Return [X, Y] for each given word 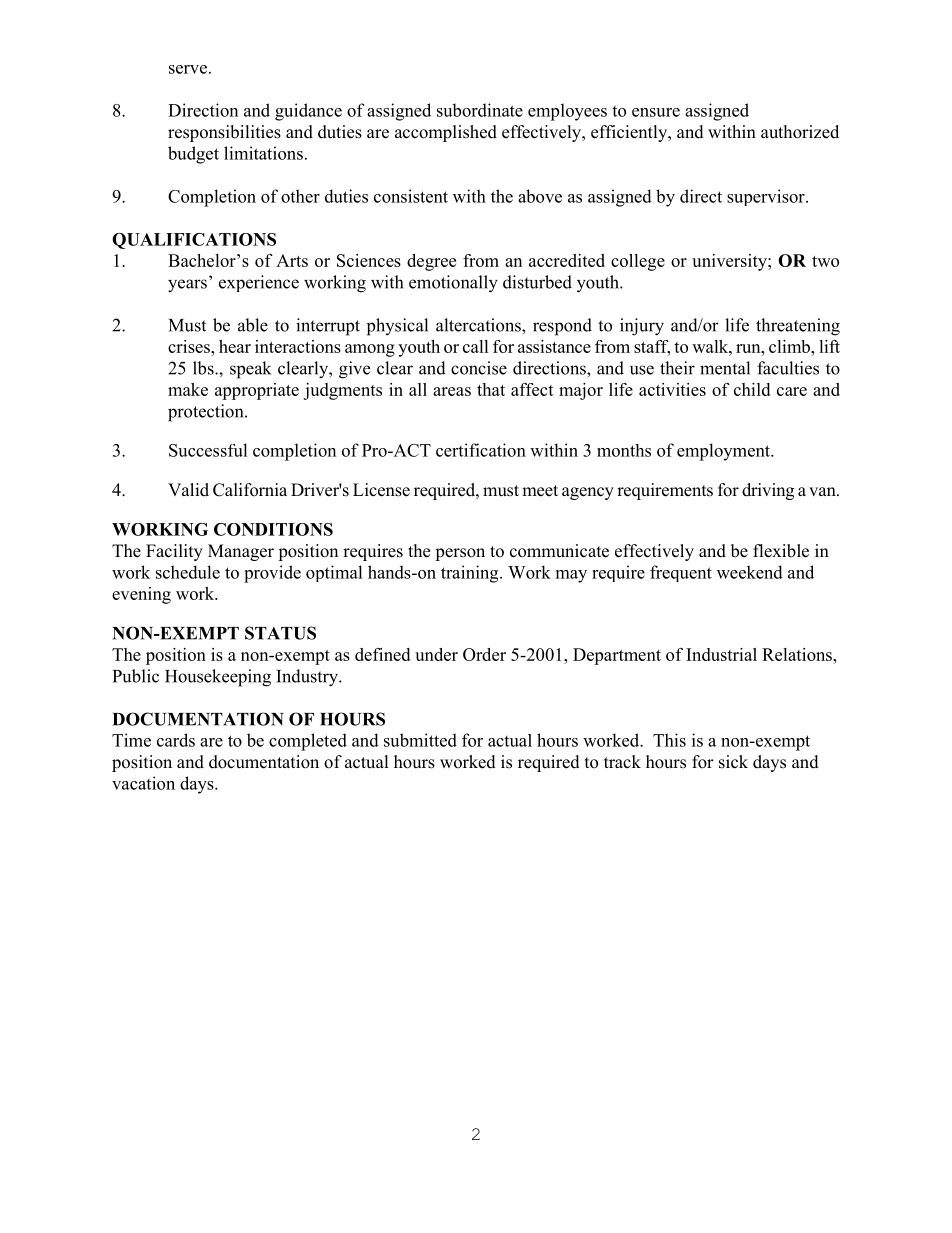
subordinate [480, 110]
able [253, 325]
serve [188, 69]
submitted [420, 740]
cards [176, 740]
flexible [781, 551]
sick [733, 762]
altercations [479, 325]
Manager [241, 552]
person [460, 554]
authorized [800, 132]
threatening [798, 327]
